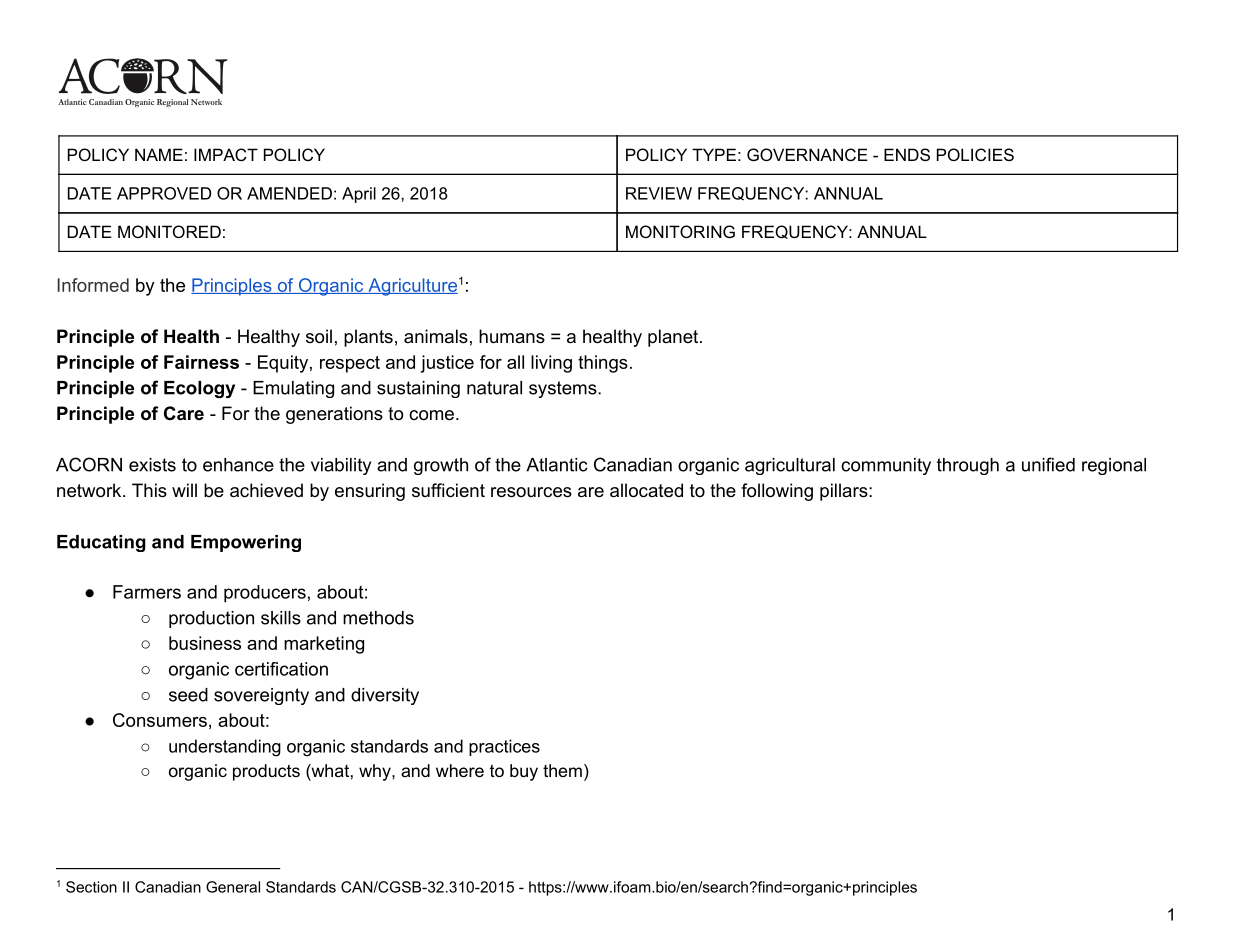  I want to click on IMPACT, so click(226, 154).
